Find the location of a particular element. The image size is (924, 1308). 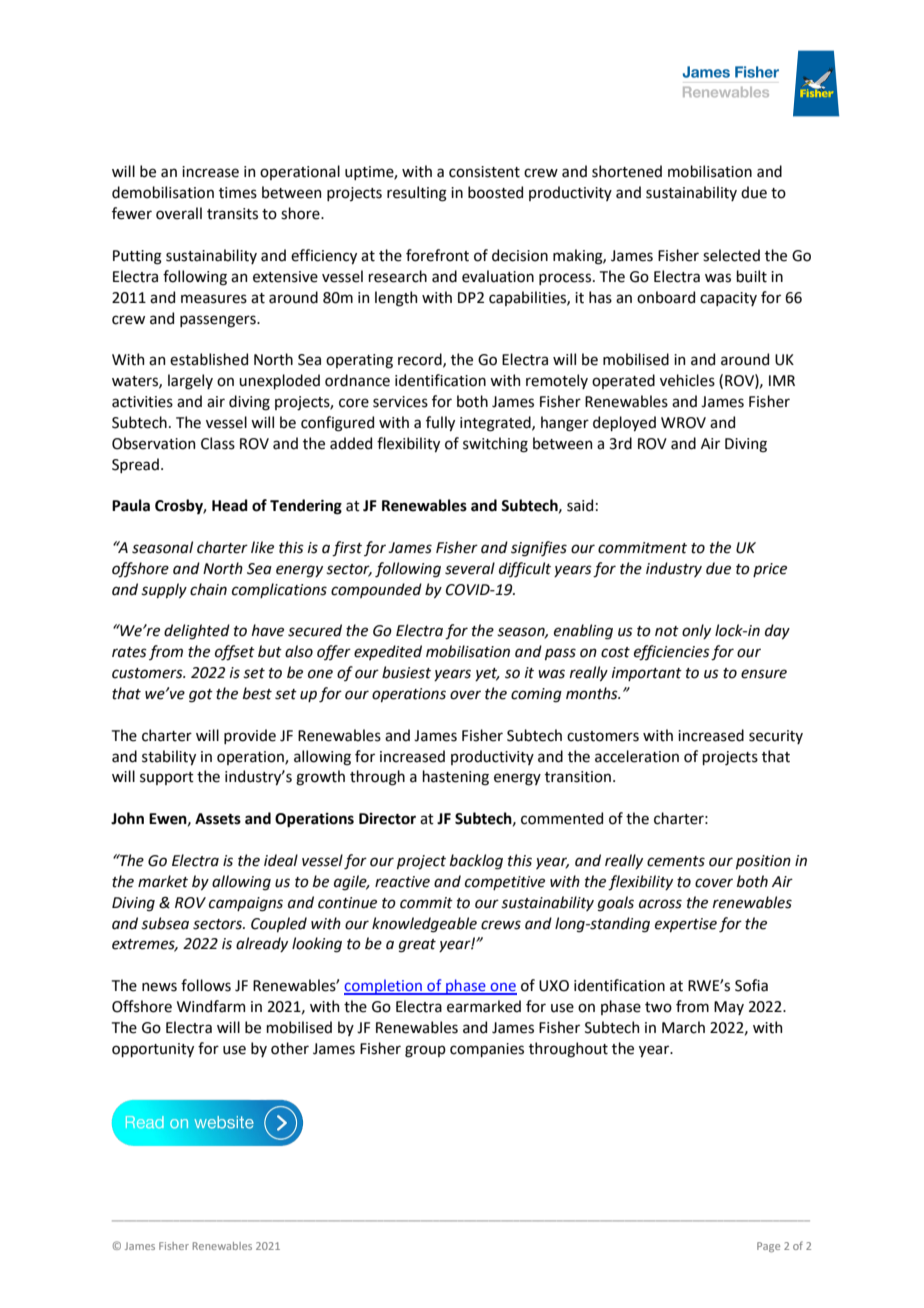

yet is located at coordinates (487, 674).
